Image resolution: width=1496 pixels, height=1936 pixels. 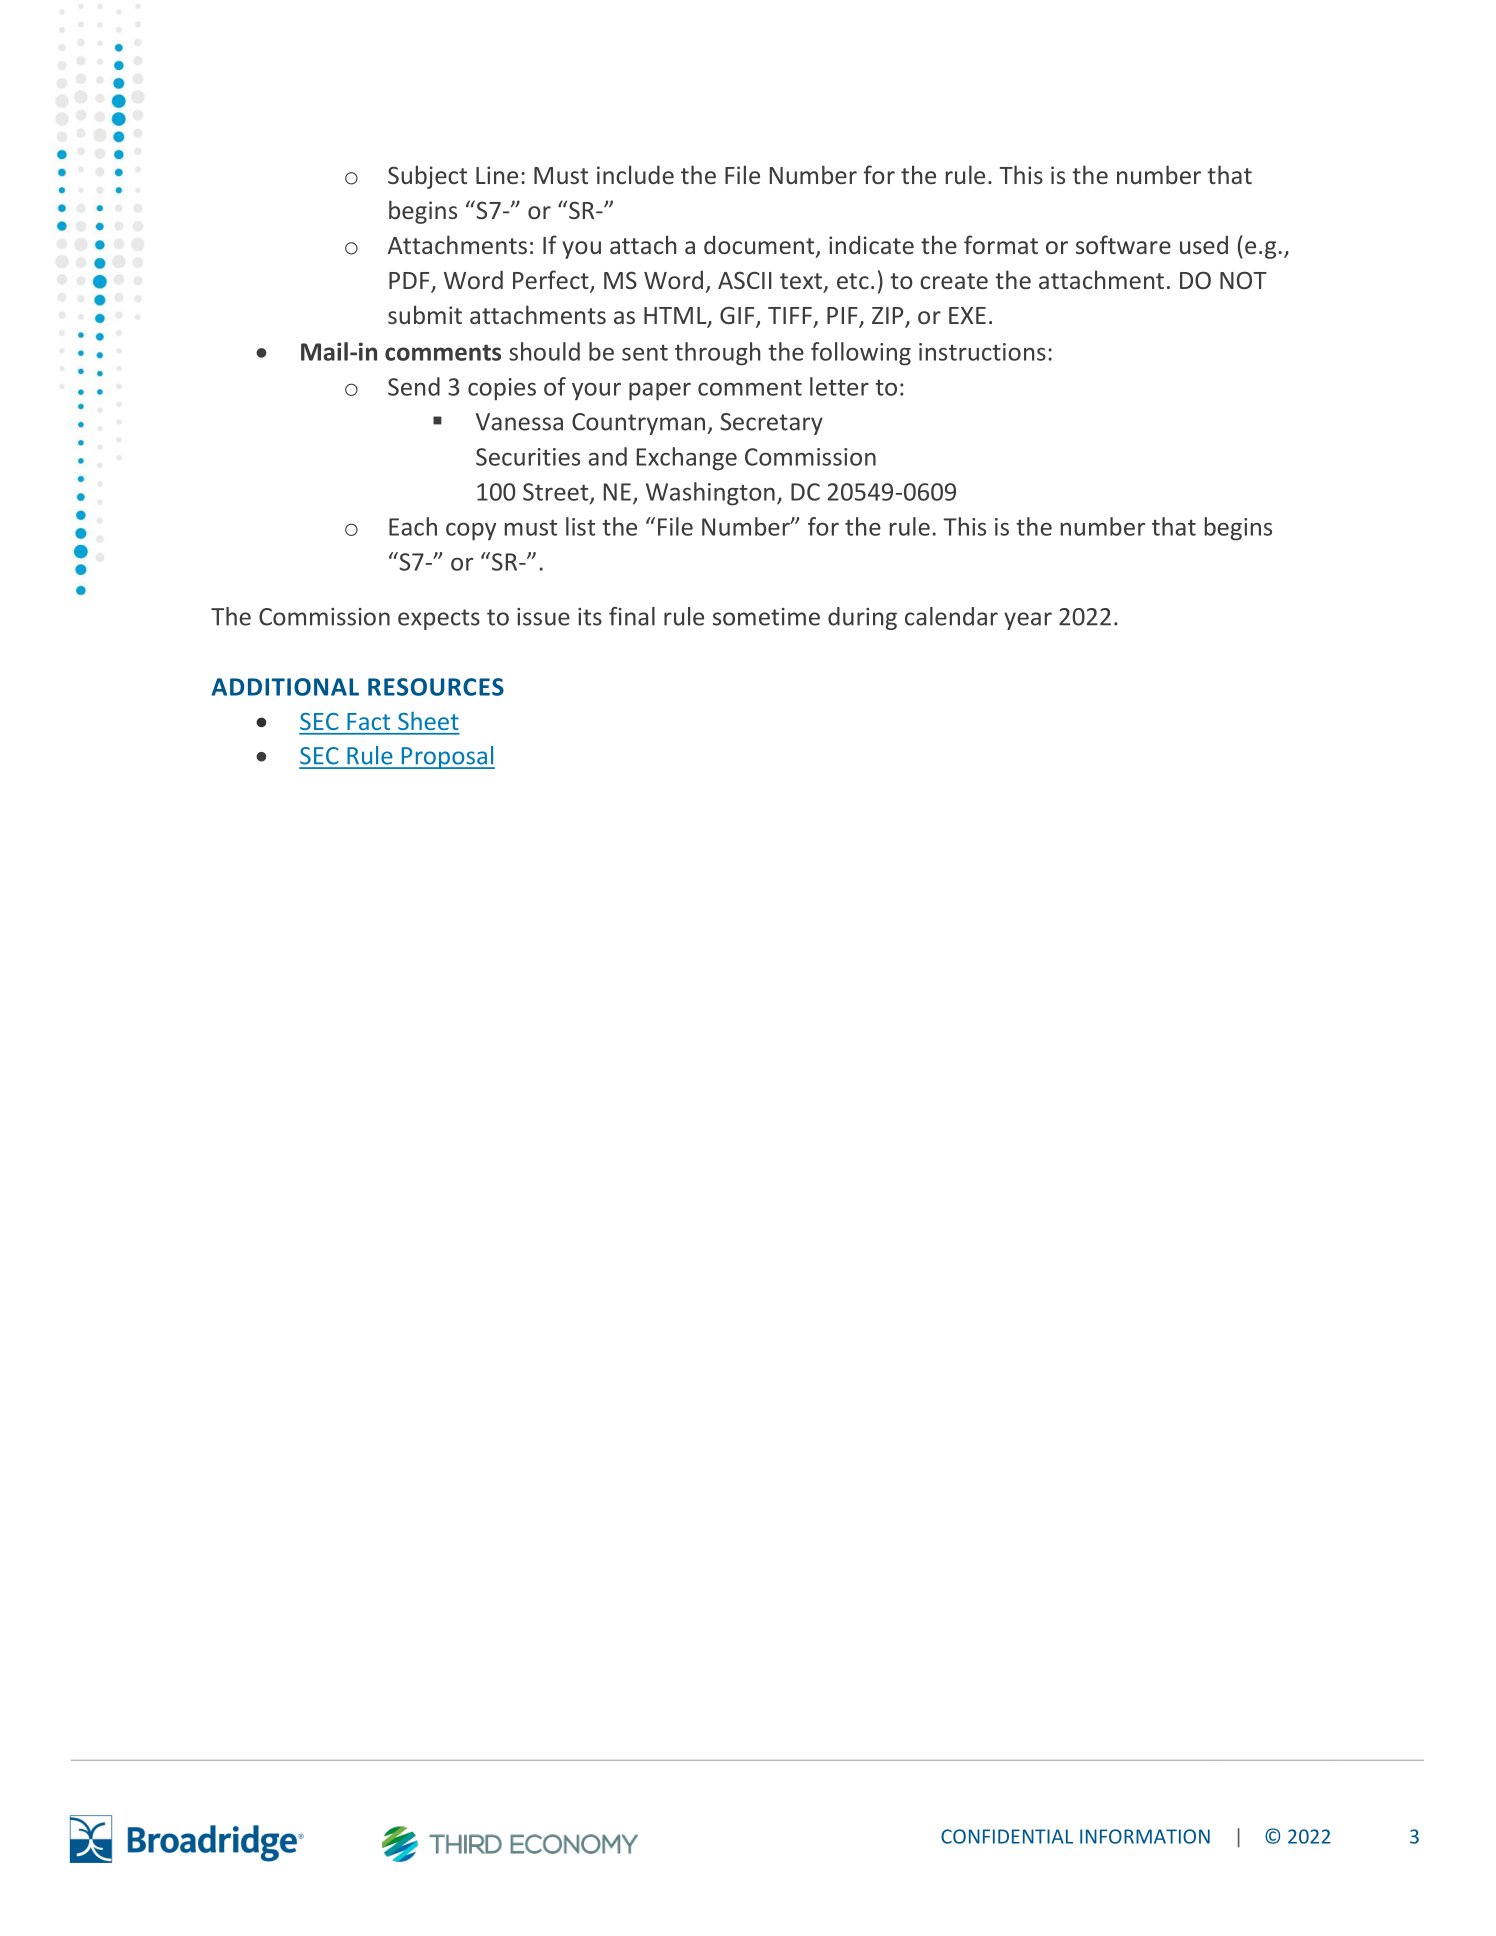 I want to click on during, so click(x=862, y=618).
